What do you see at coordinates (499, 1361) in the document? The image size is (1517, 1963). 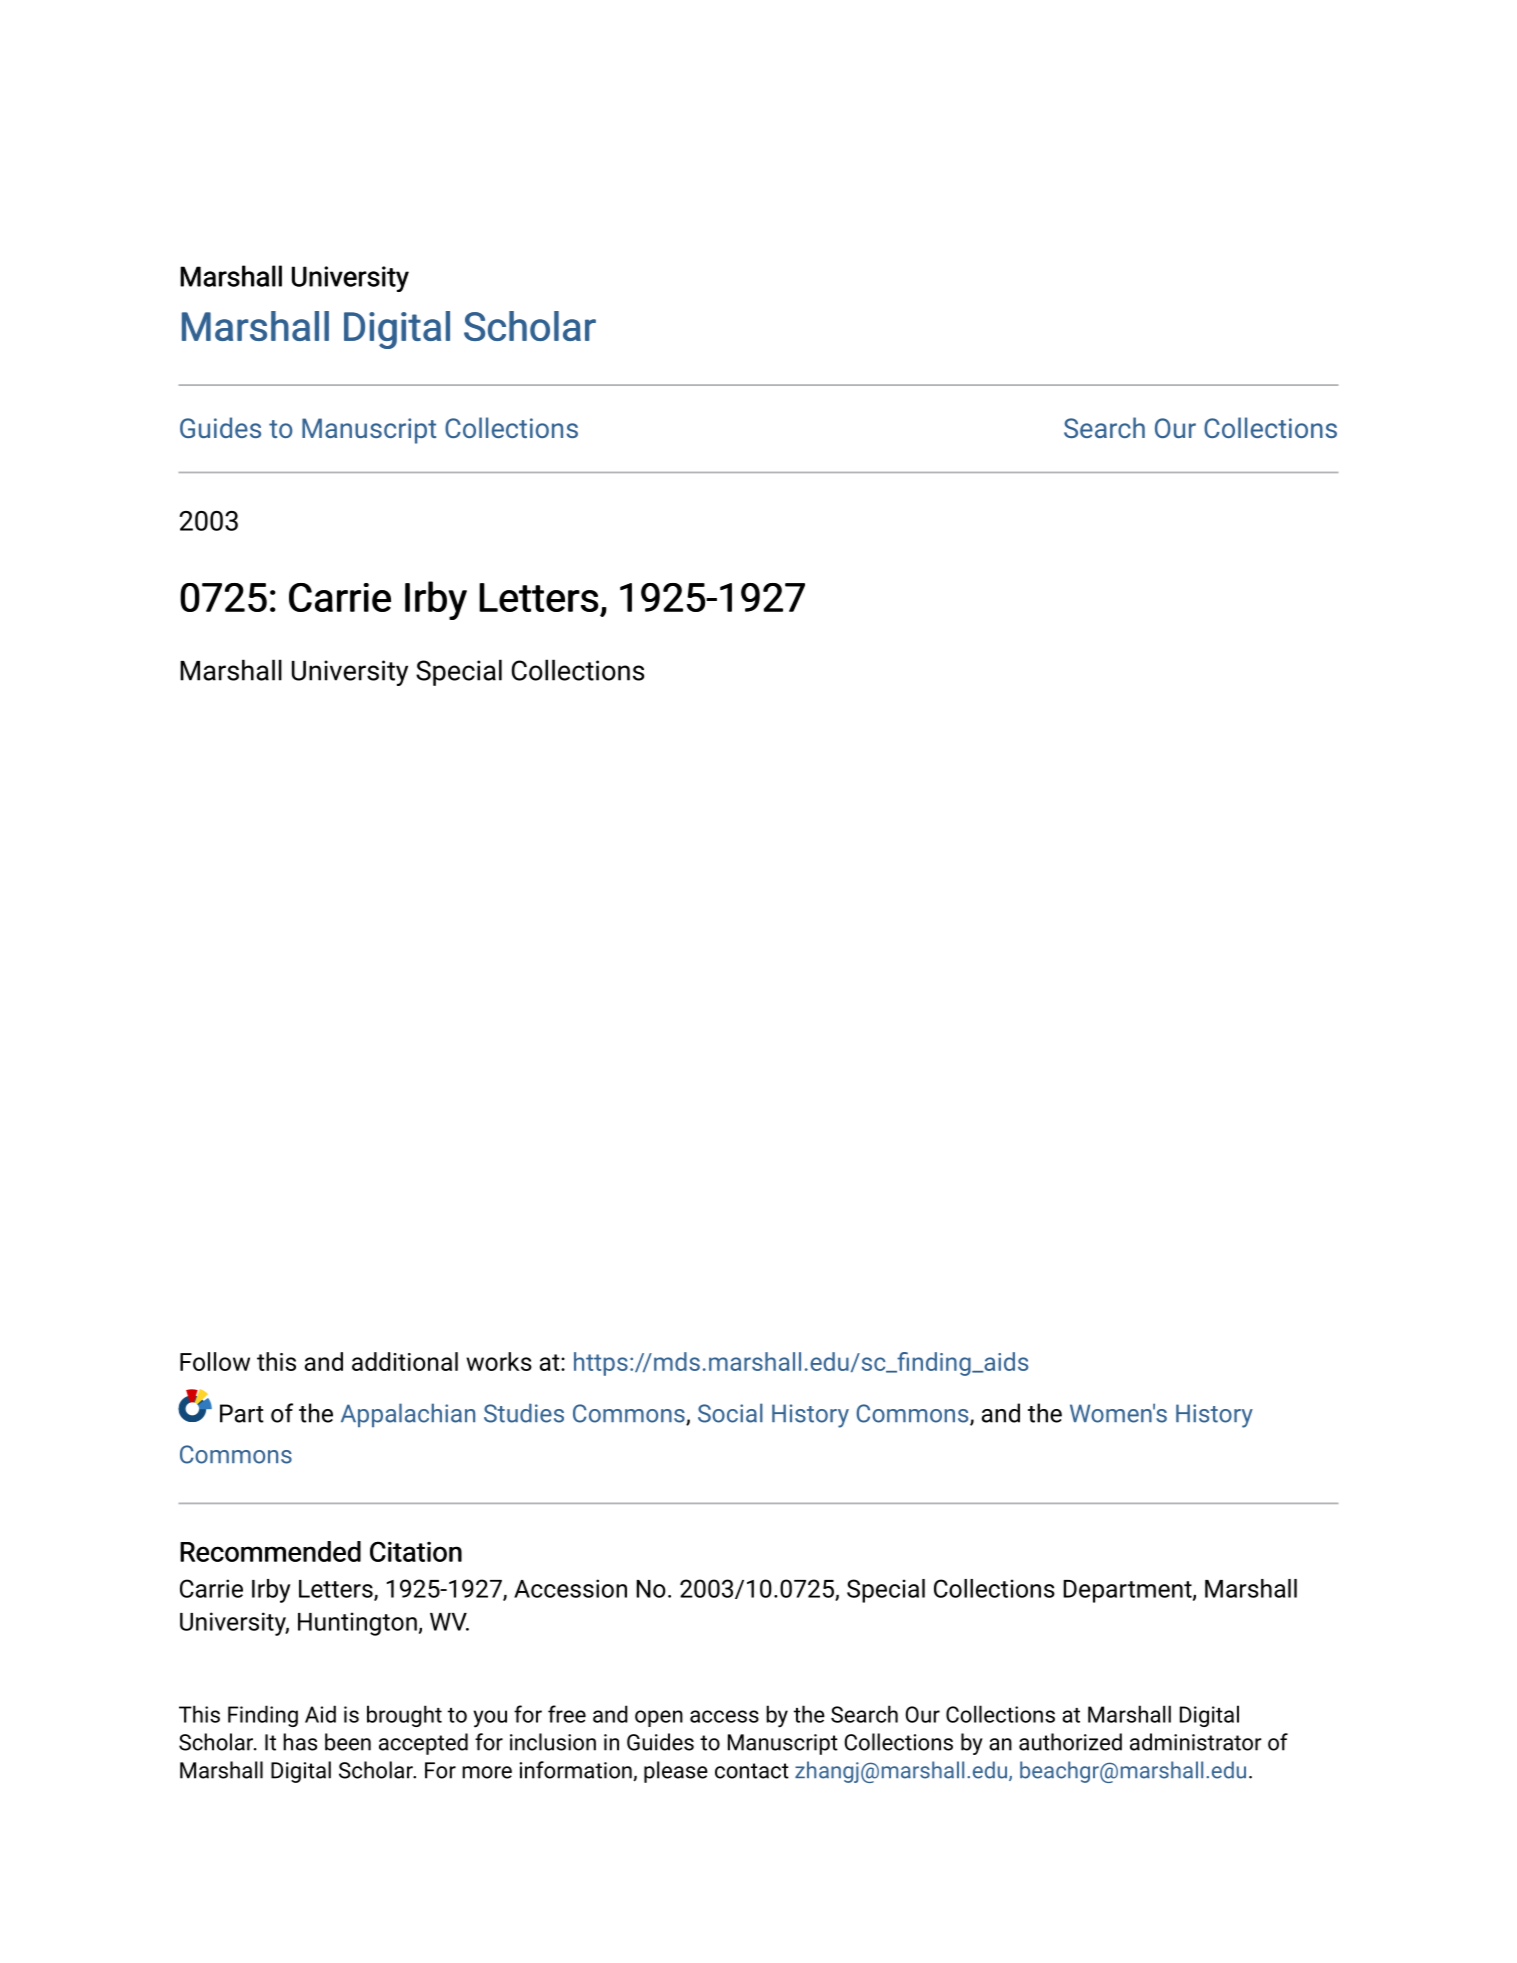 I see `works` at bounding box center [499, 1361].
